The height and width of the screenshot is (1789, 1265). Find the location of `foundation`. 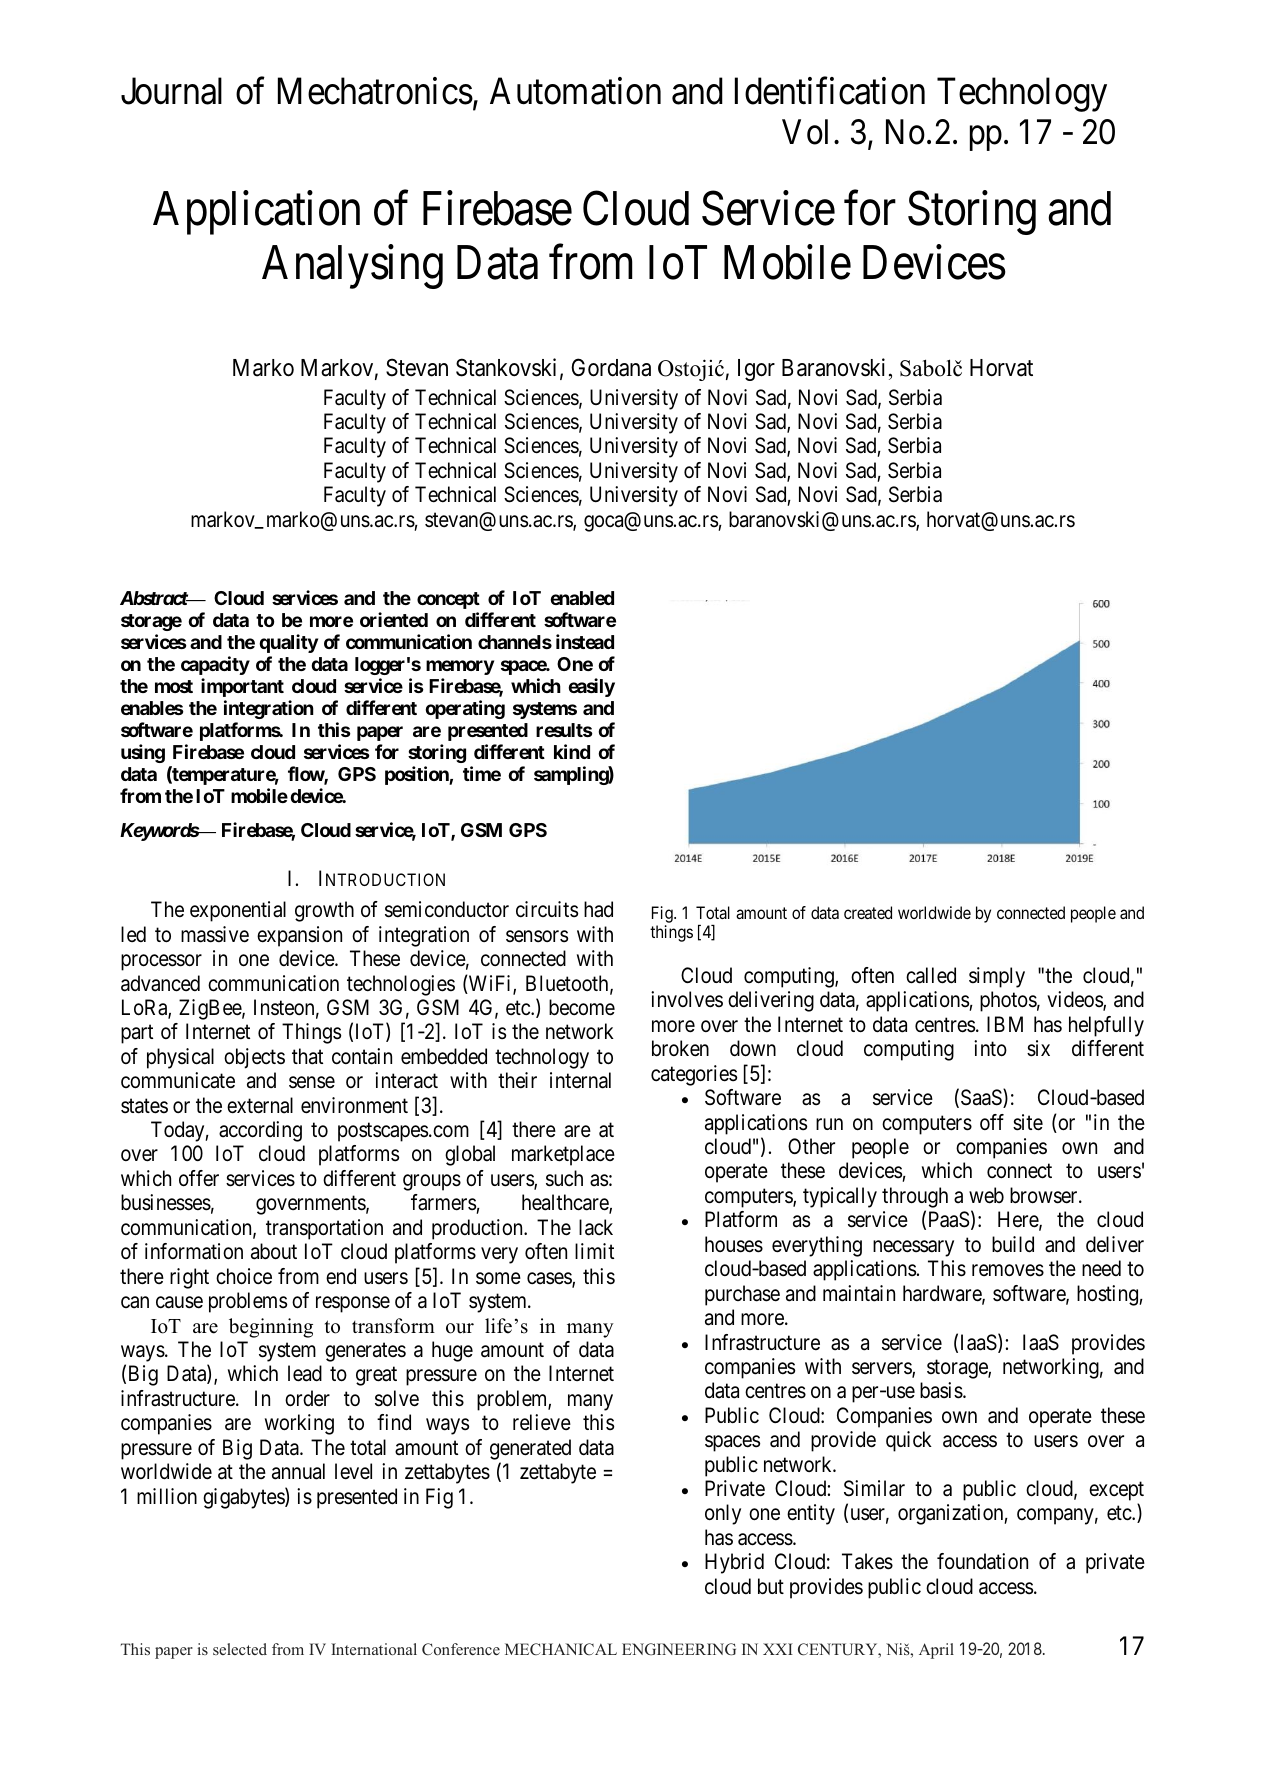

foundation is located at coordinates (982, 1561).
